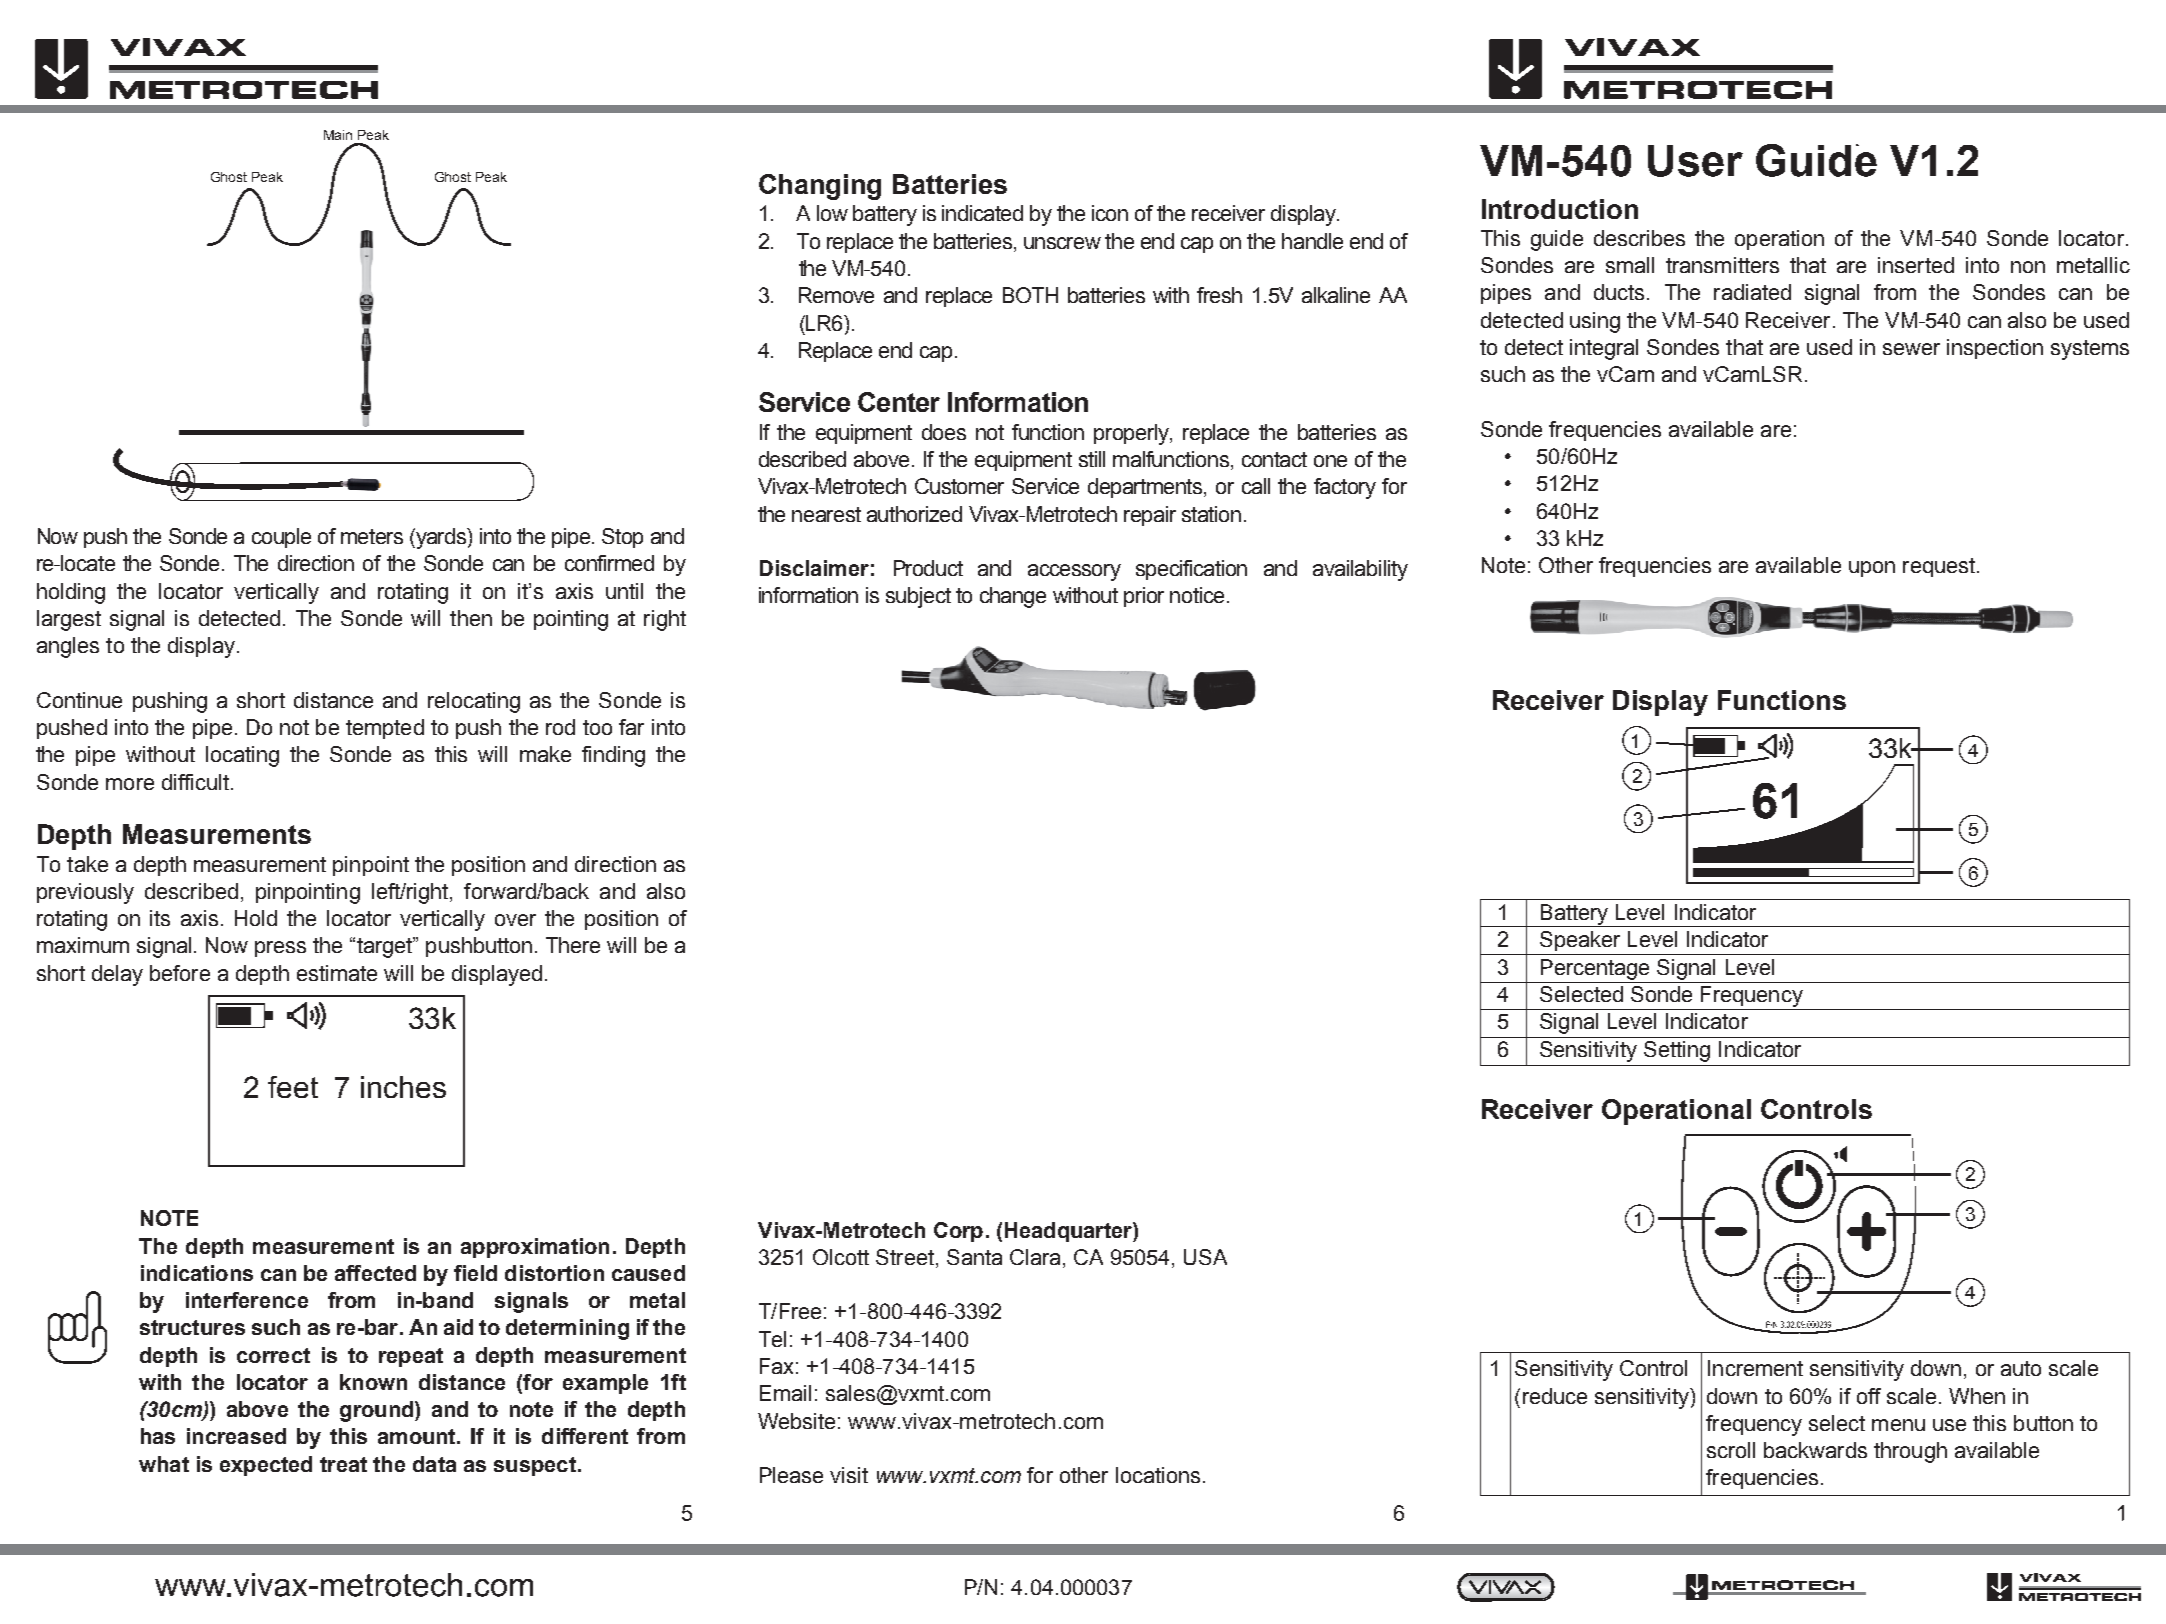  What do you see at coordinates (236, 1436) in the page?
I see `increased` at bounding box center [236, 1436].
